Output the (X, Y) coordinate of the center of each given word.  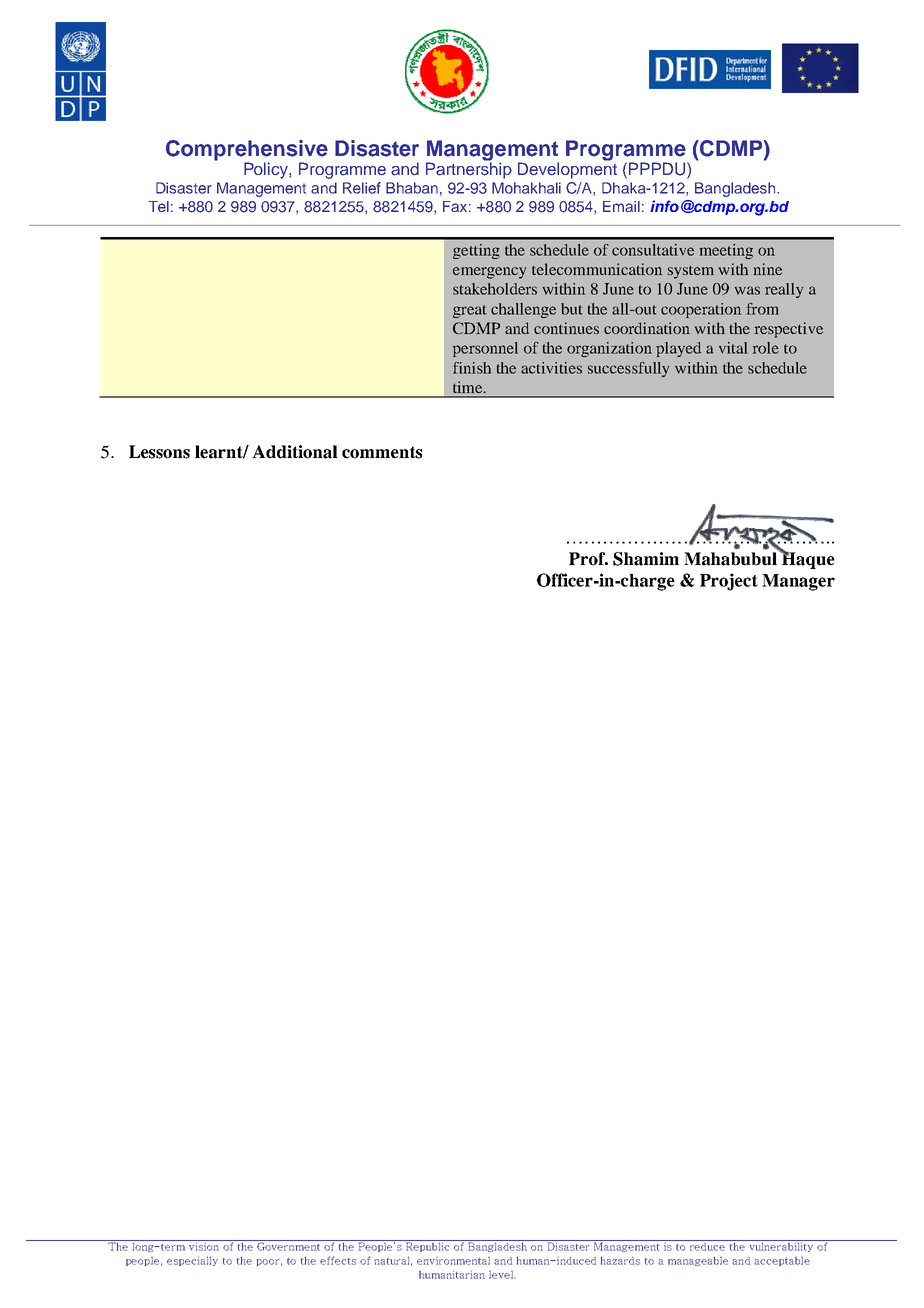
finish (472, 368)
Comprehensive (247, 151)
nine (768, 269)
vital (733, 348)
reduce (707, 1245)
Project (729, 582)
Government (289, 1245)
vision (204, 1245)
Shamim (646, 559)
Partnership (469, 169)
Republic (428, 1246)
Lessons (159, 452)
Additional (295, 452)
